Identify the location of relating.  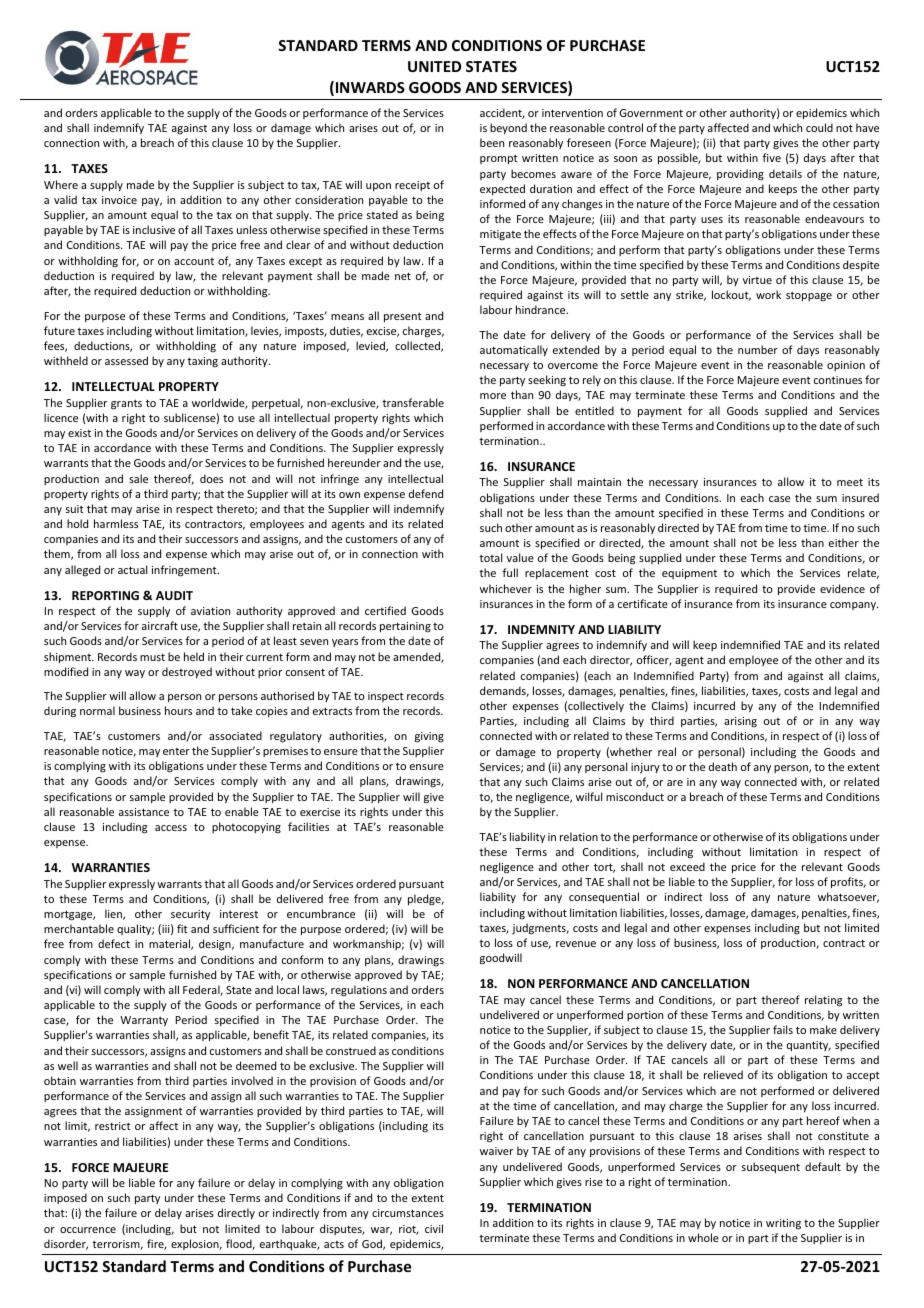
(823, 1001).
